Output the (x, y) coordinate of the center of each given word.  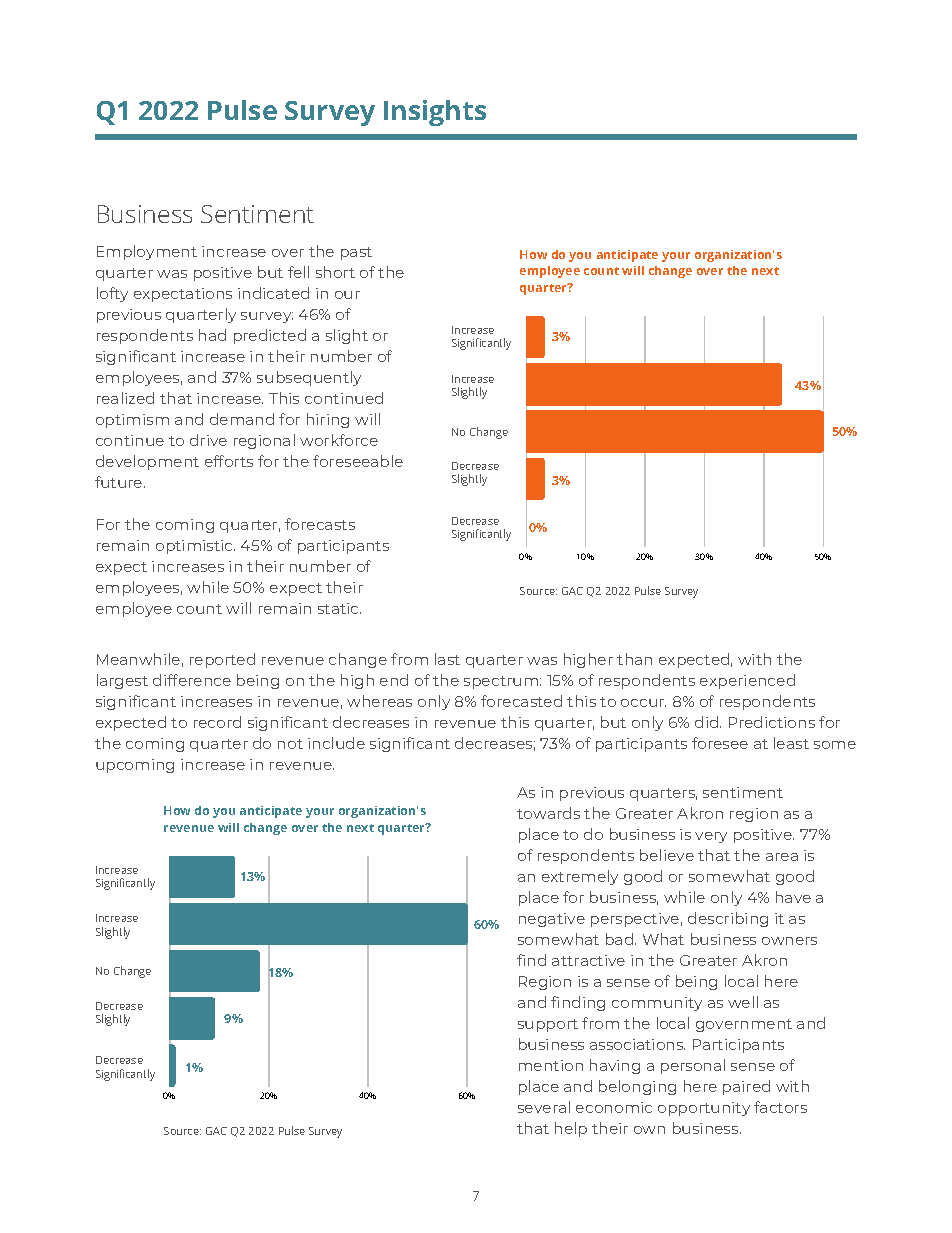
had (212, 335)
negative (552, 920)
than (634, 659)
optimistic (195, 547)
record (217, 722)
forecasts (320, 524)
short (335, 272)
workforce (339, 440)
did (708, 722)
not (290, 744)
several (544, 1107)
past (356, 253)
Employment (147, 252)
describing (728, 919)
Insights (435, 113)
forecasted (521, 701)
